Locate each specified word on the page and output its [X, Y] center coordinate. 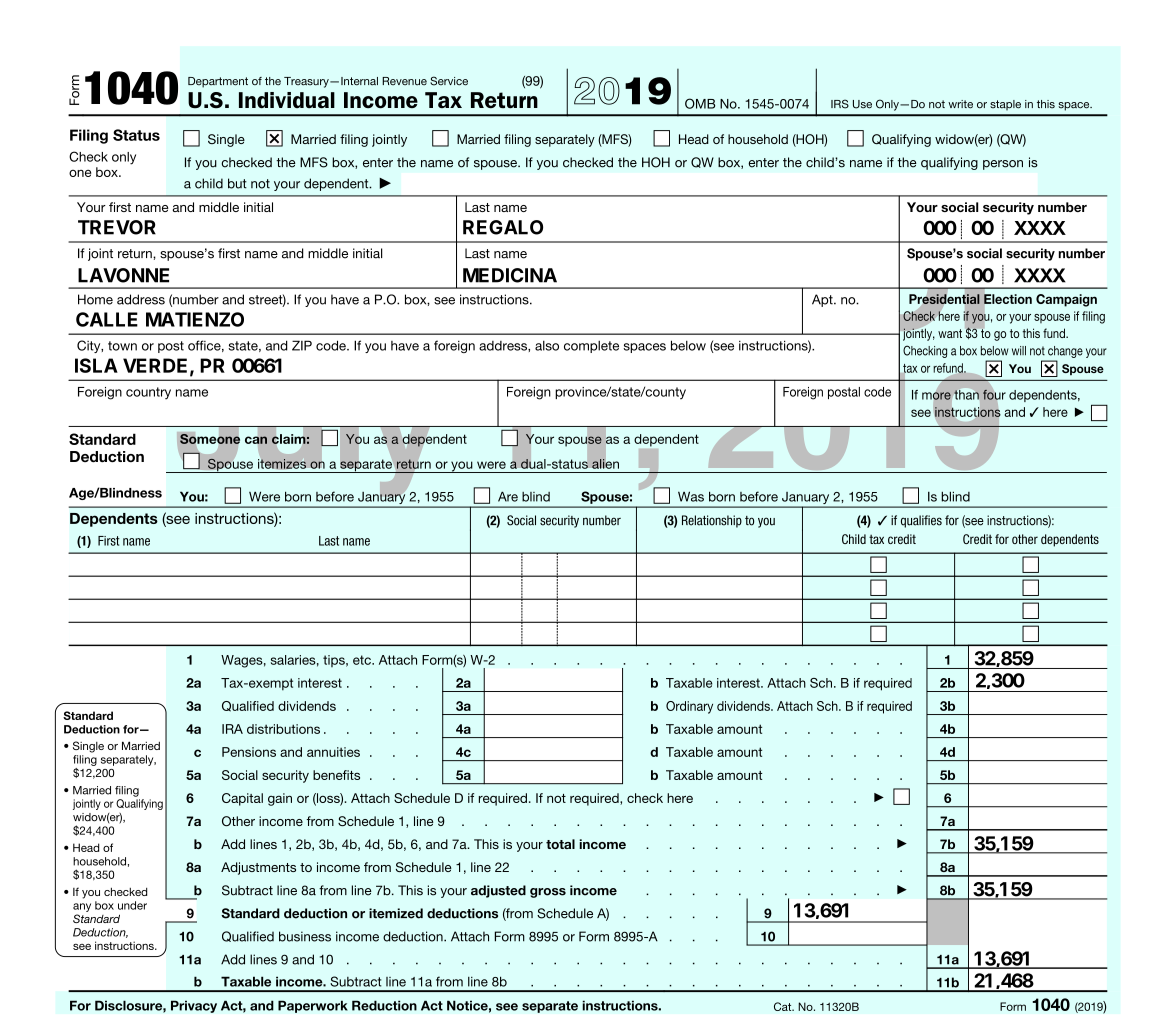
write [960, 104]
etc [363, 660]
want [950, 333]
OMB [700, 103]
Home [95, 299]
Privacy [194, 1006]
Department [218, 82]
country [148, 393]
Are [508, 496]
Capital [242, 799]
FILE [868, 588]
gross [548, 893]
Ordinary [689, 707]
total [560, 844]
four [994, 395]
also [547, 346]
